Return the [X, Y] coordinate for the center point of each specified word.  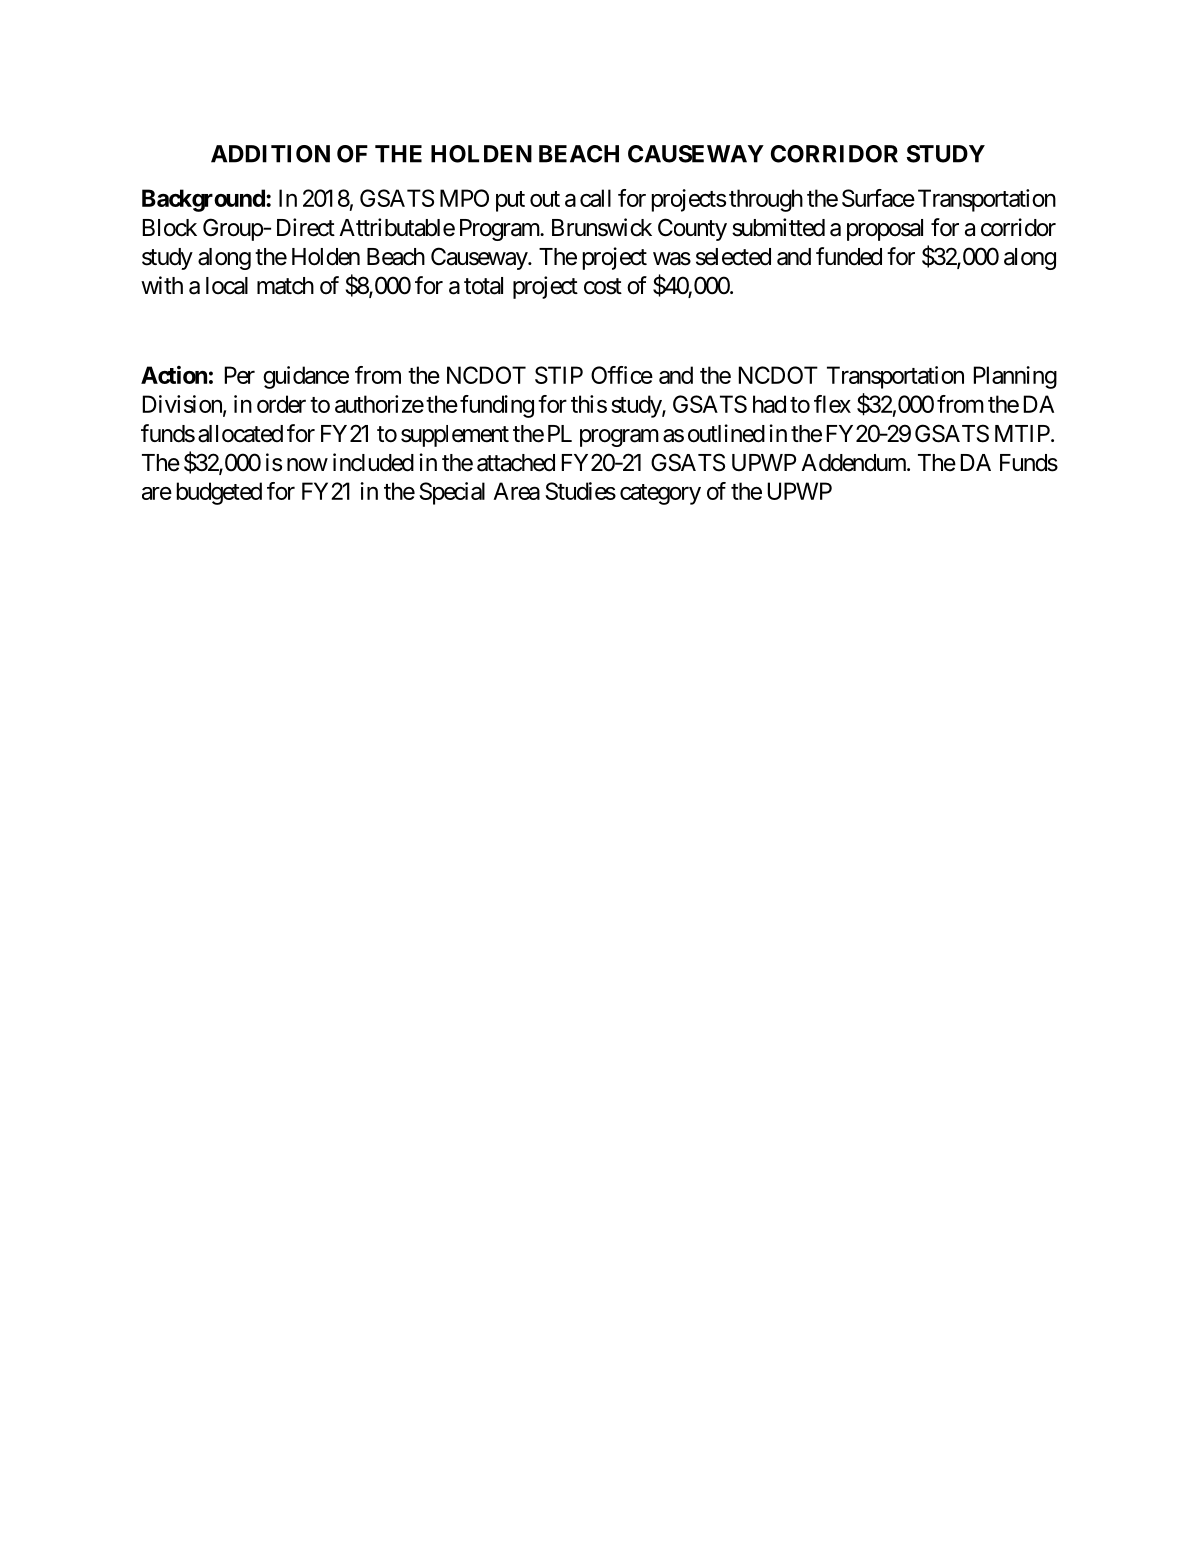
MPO [464, 198]
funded [849, 256]
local [227, 286]
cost [603, 286]
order [281, 404]
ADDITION [270, 154]
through [766, 200]
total [483, 286]
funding [497, 406]
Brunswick [602, 227]
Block [170, 228]
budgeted [219, 493]
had [769, 404]
